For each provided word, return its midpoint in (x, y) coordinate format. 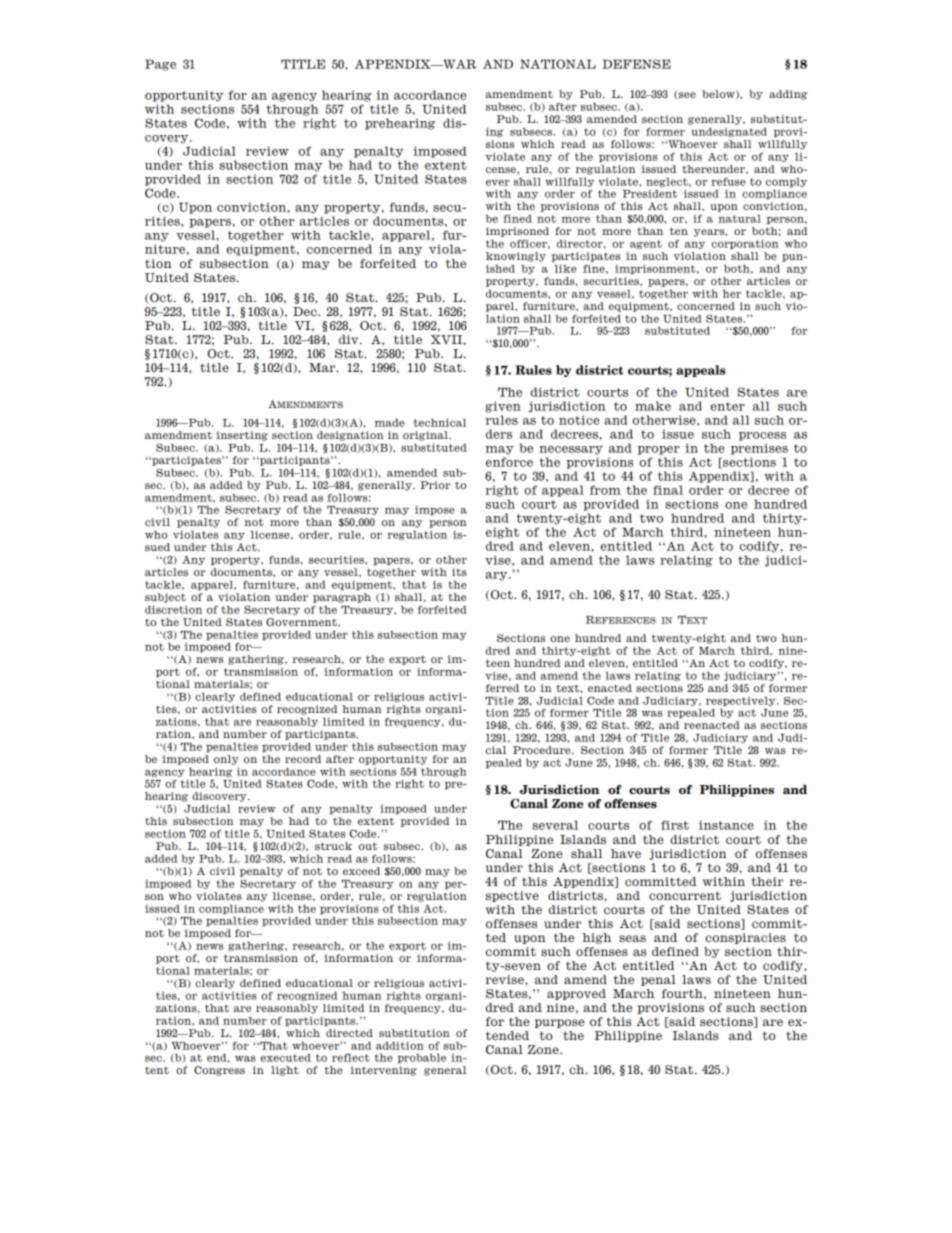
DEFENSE (637, 64)
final (668, 490)
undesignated (729, 132)
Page (160, 65)
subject (165, 598)
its (459, 572)
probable (422, 1058)
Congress (219, 1071)
